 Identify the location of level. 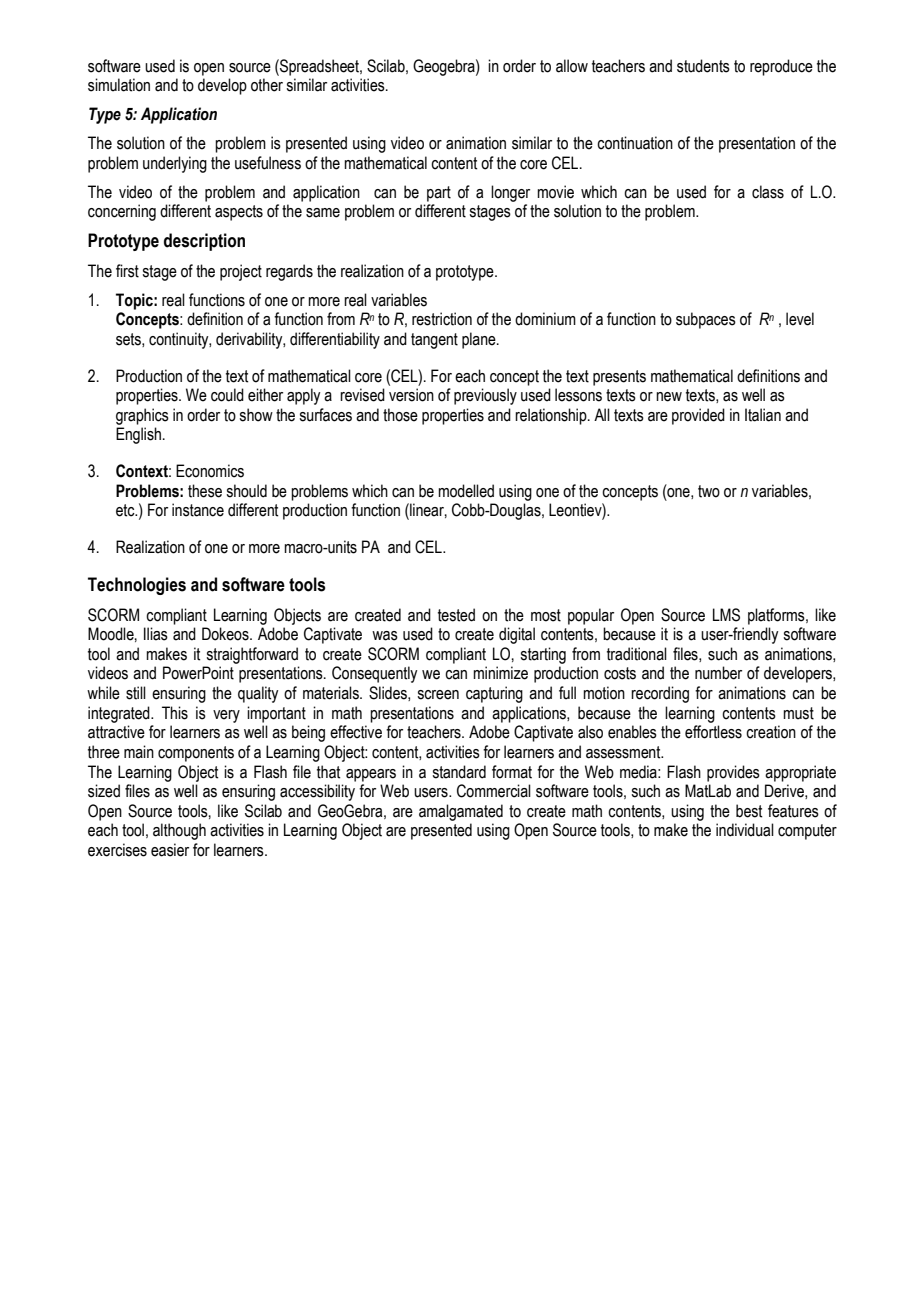
(800, 319).
